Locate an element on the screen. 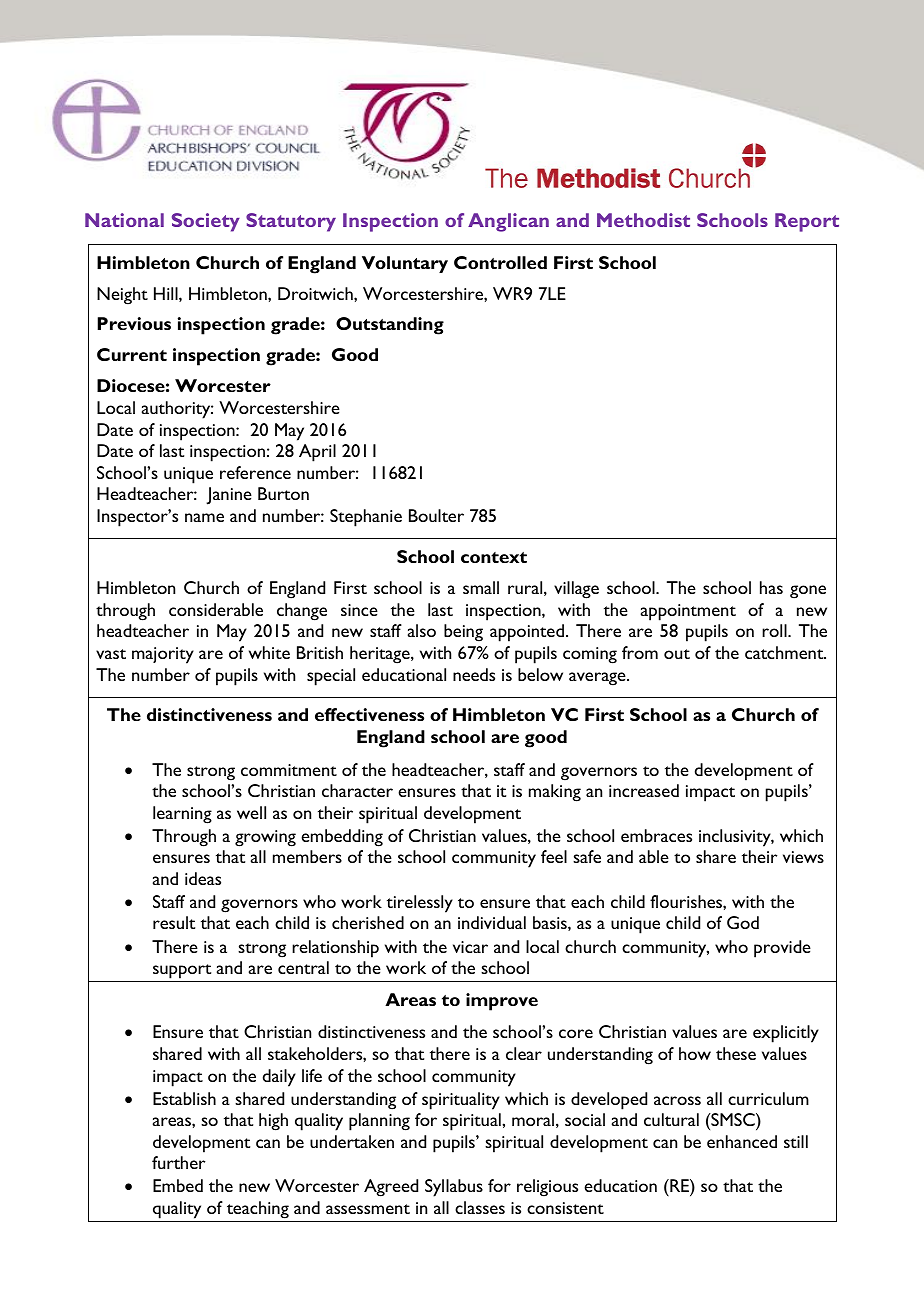  name is located at coordinates (204, 517).
